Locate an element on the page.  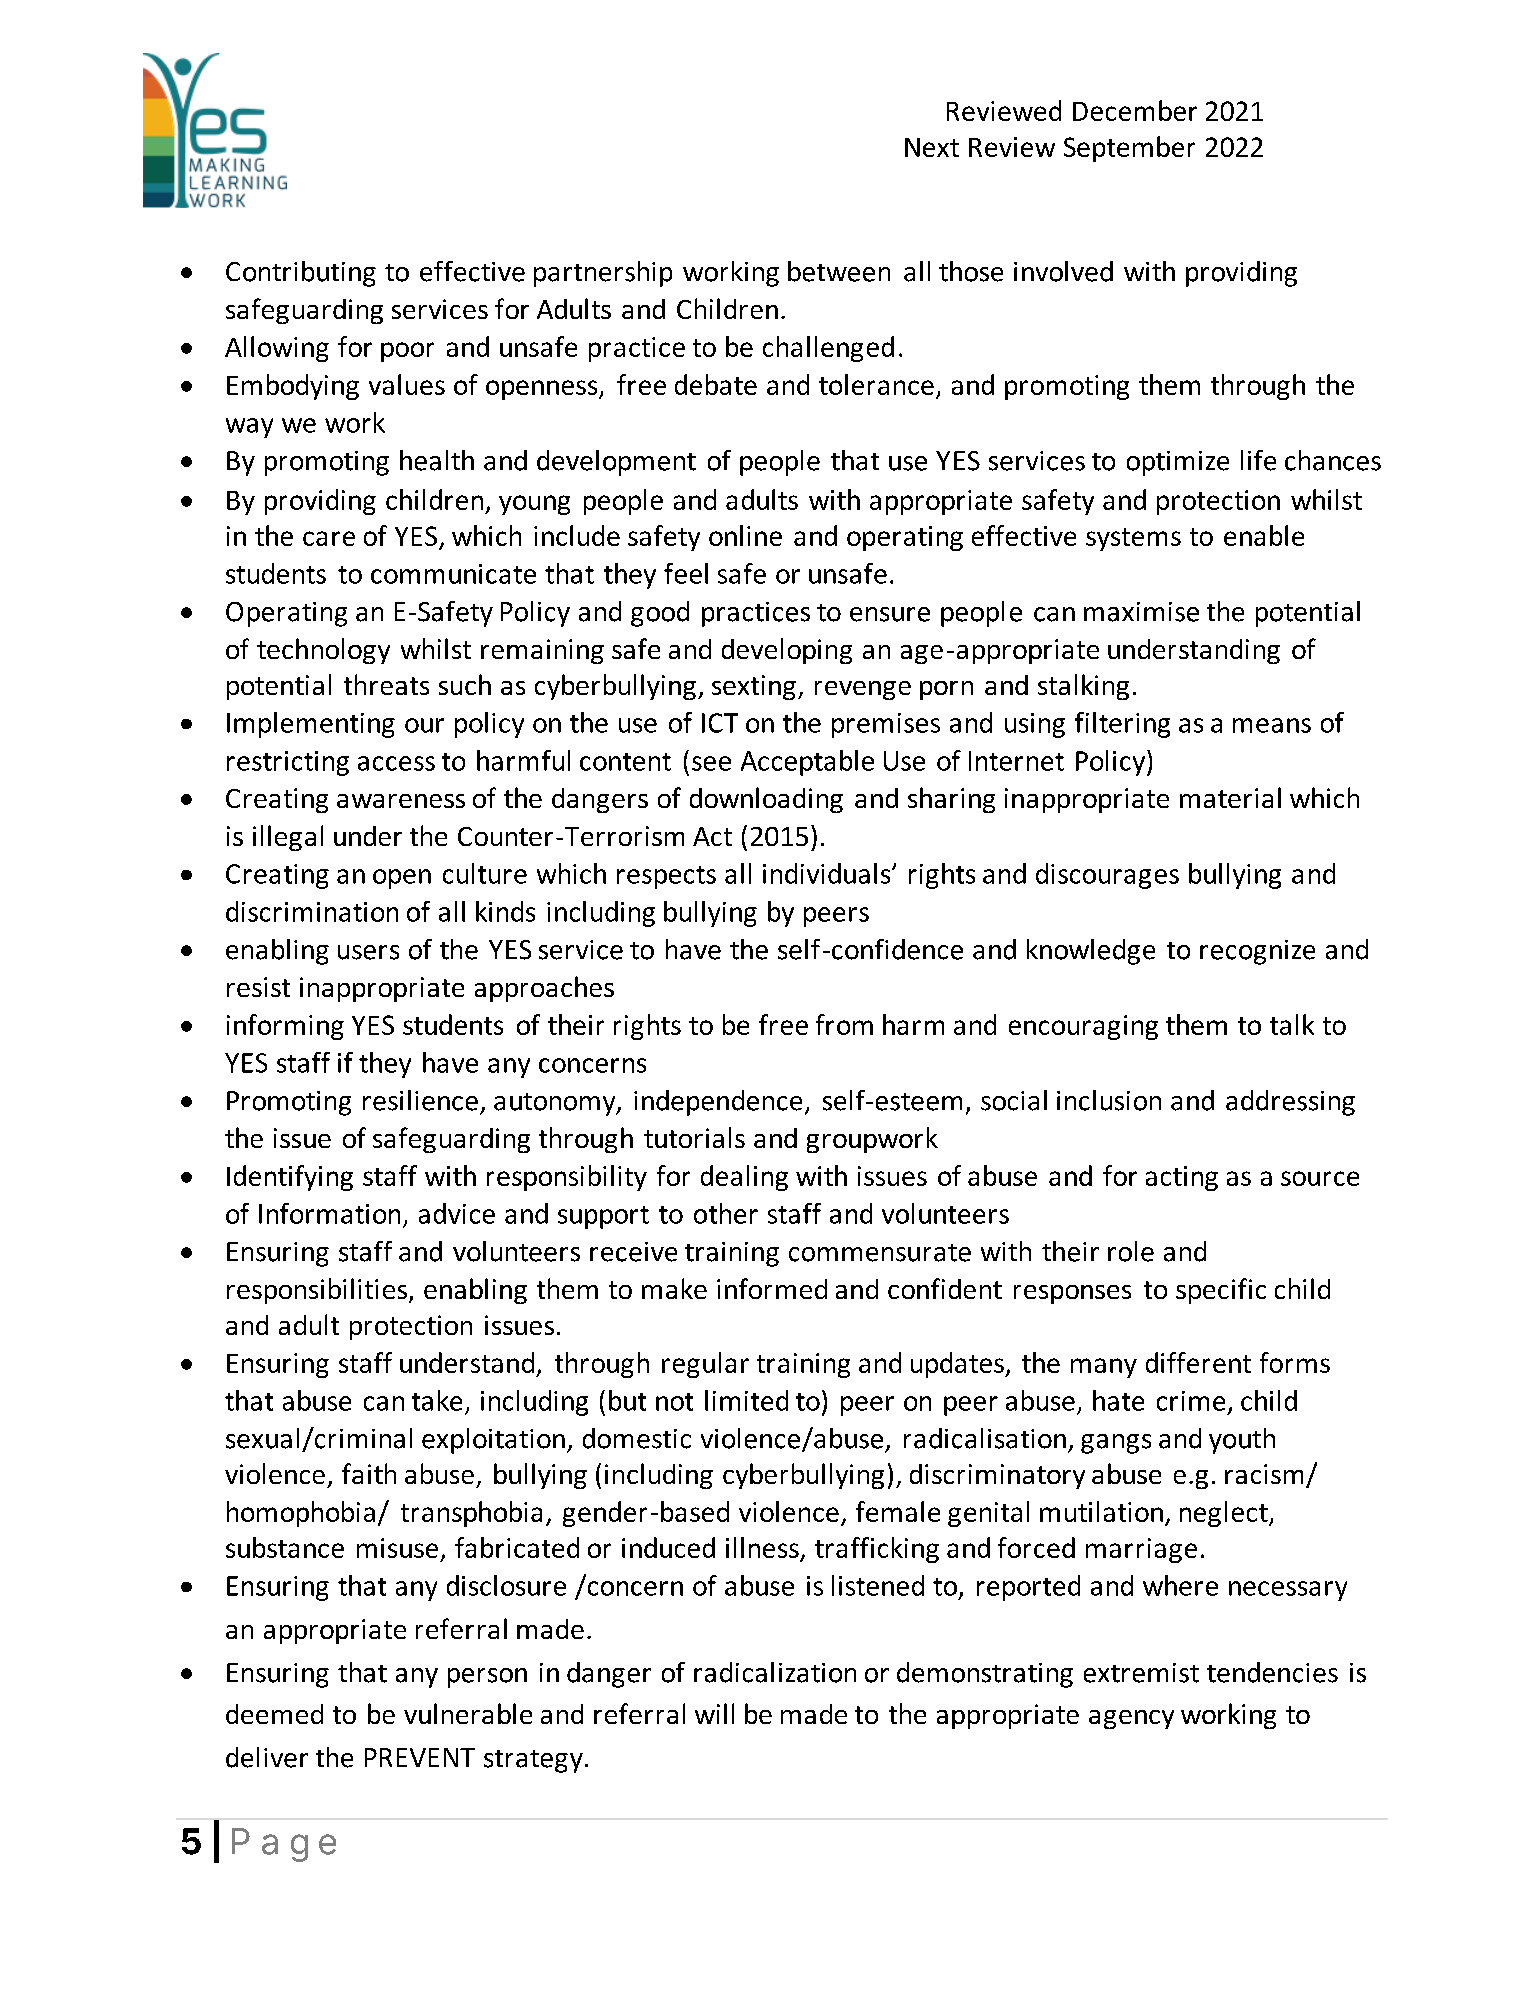
specific is located at coordinates (1221, 1291).
